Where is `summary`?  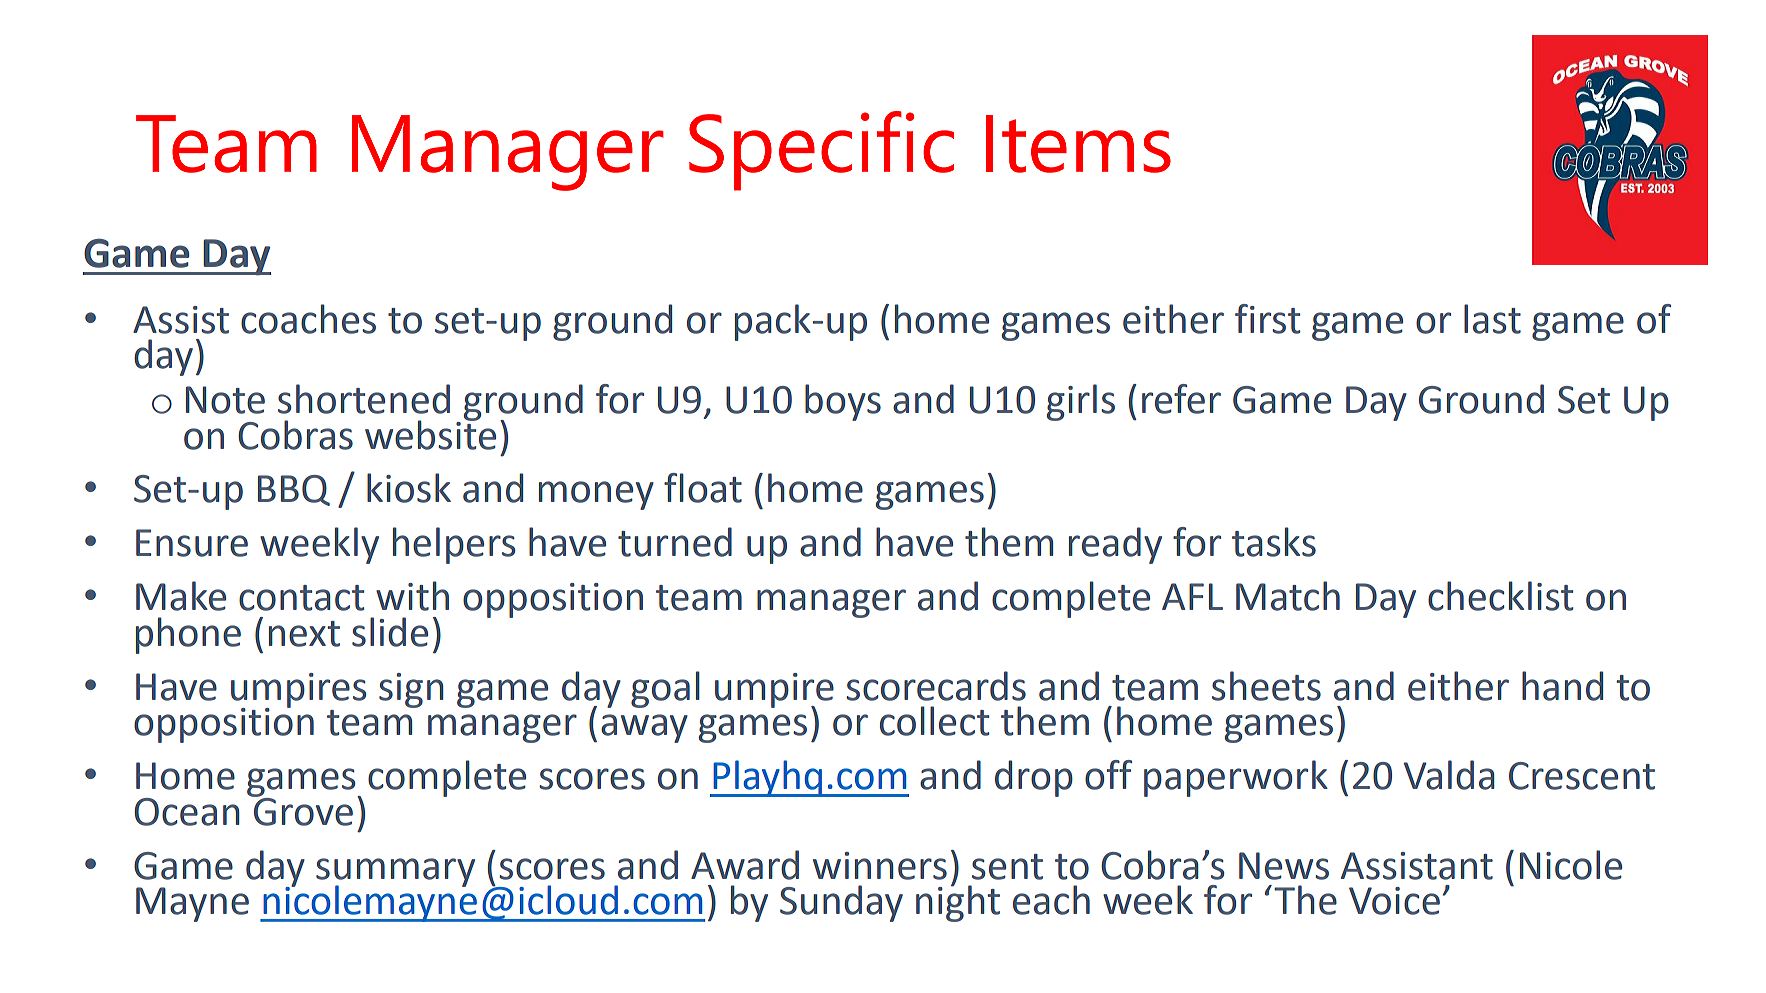 summary is located at coordinates (395, 873).
